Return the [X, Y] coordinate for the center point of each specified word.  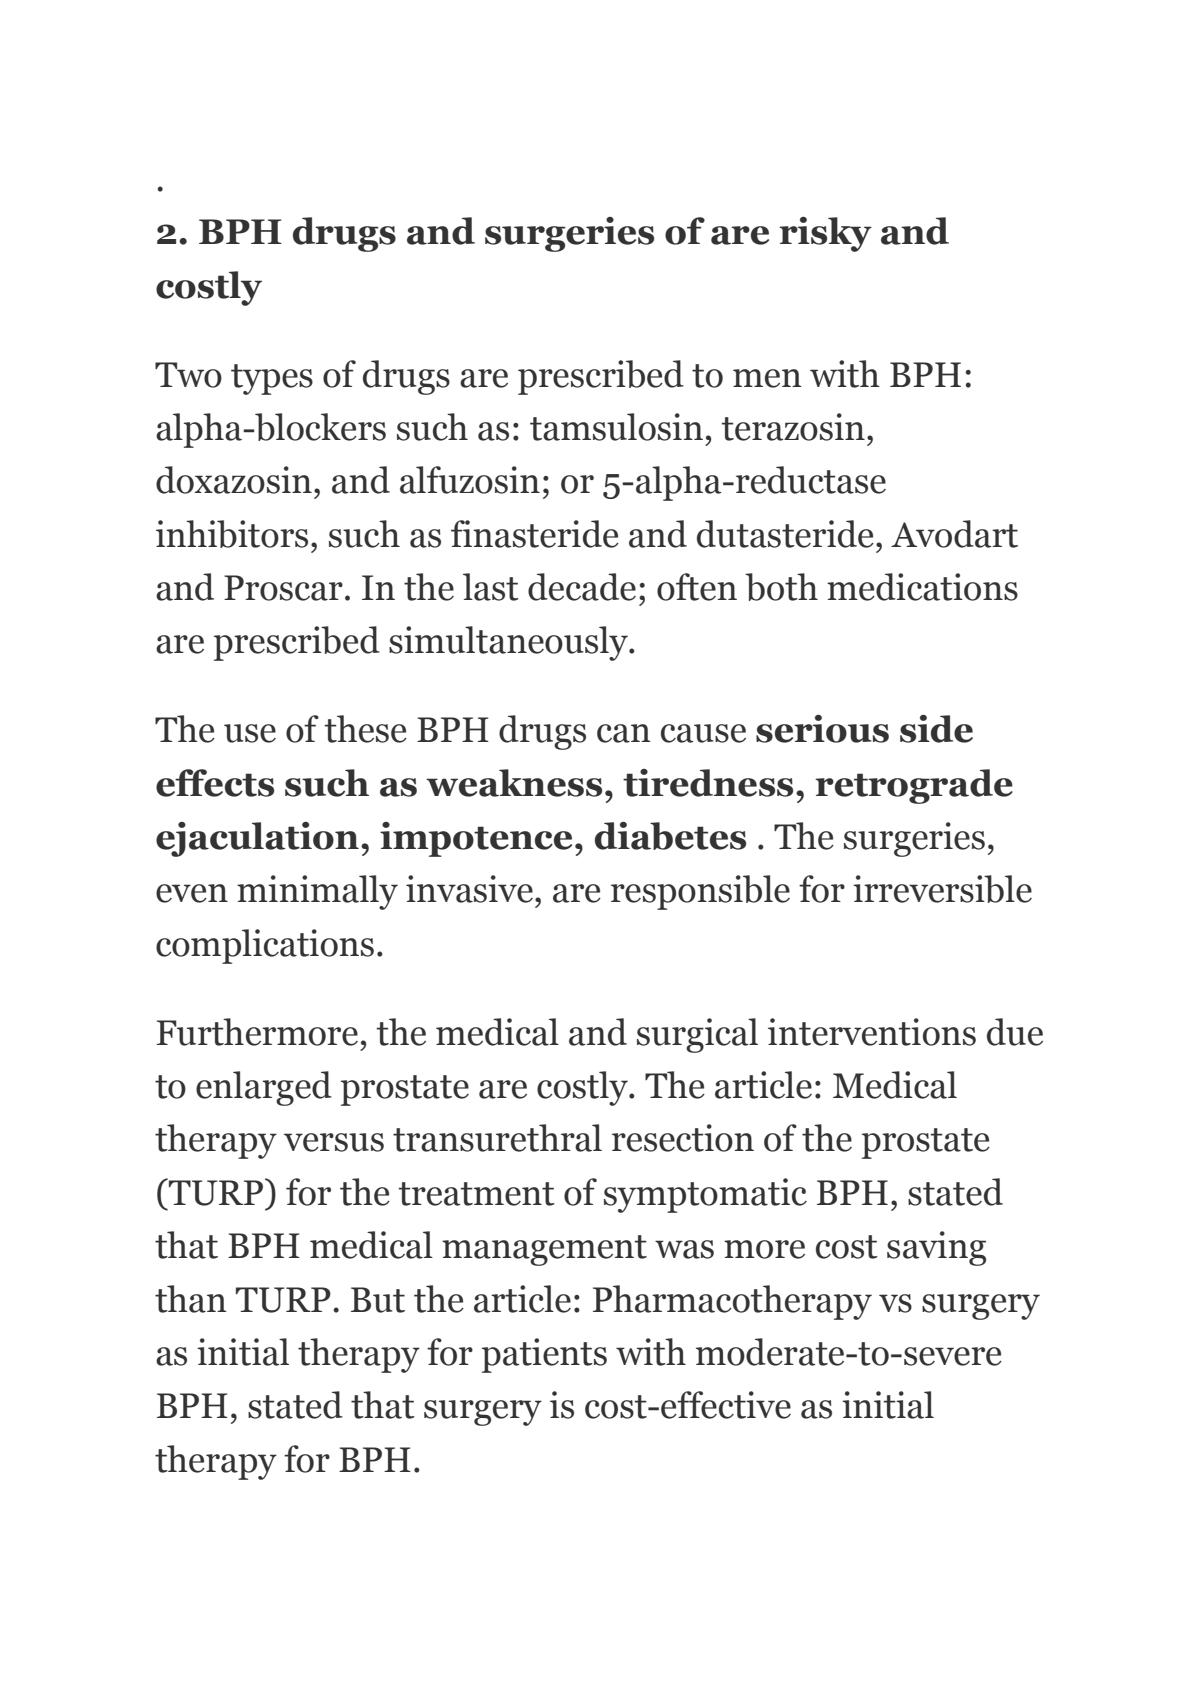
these [366, 729]
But [378, 1300]
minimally [317, 892]
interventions [872, 1032]
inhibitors [232, 534]
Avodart [954, 534]
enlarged [264, 1088]
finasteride [535, 534]
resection [683, 1138]
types [272, 379]
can [624, 733]
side [936, 729]
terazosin [793, 427]
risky [825, 234]
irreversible [942, 889]
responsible [700, 892]
